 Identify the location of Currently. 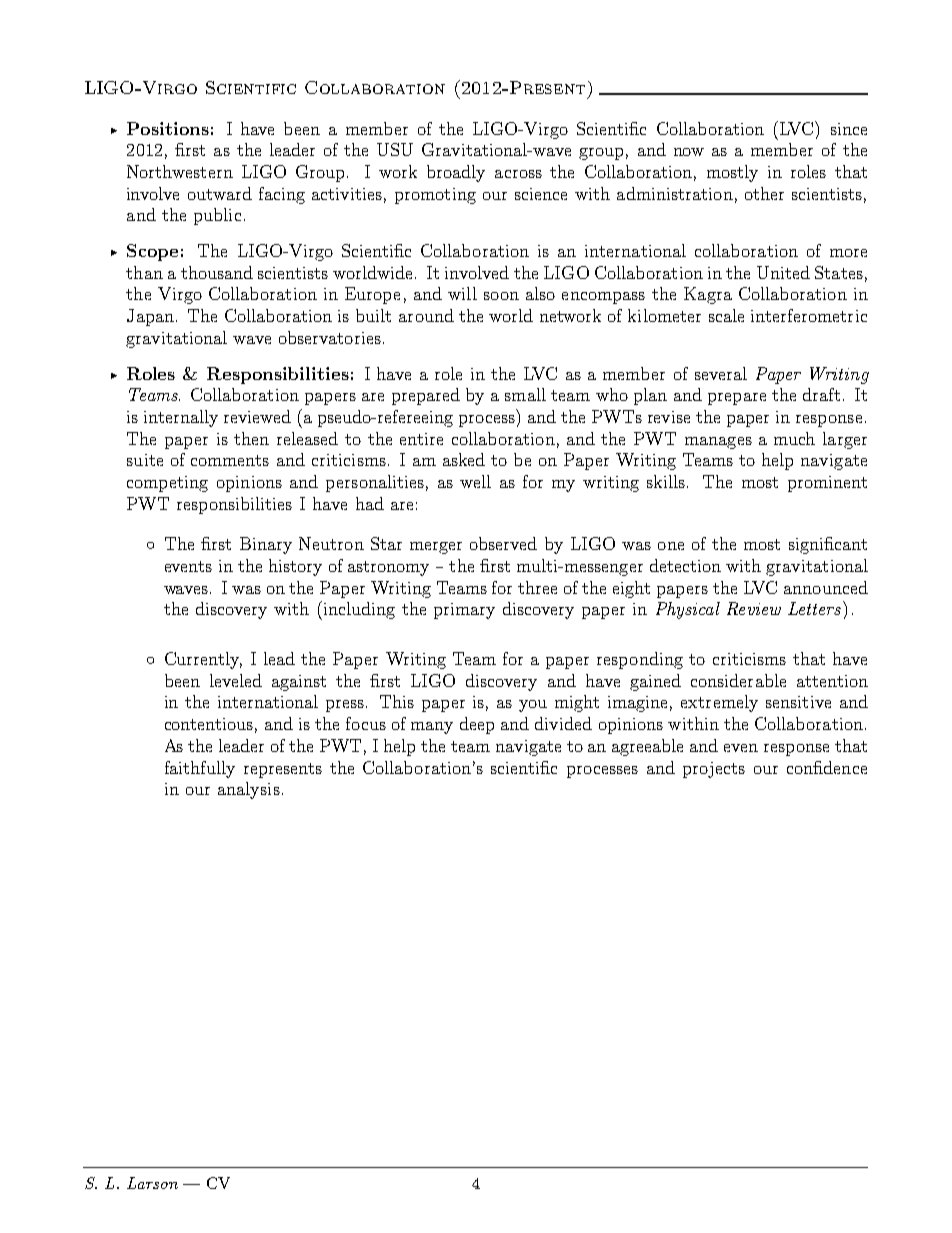
(203, 660).
